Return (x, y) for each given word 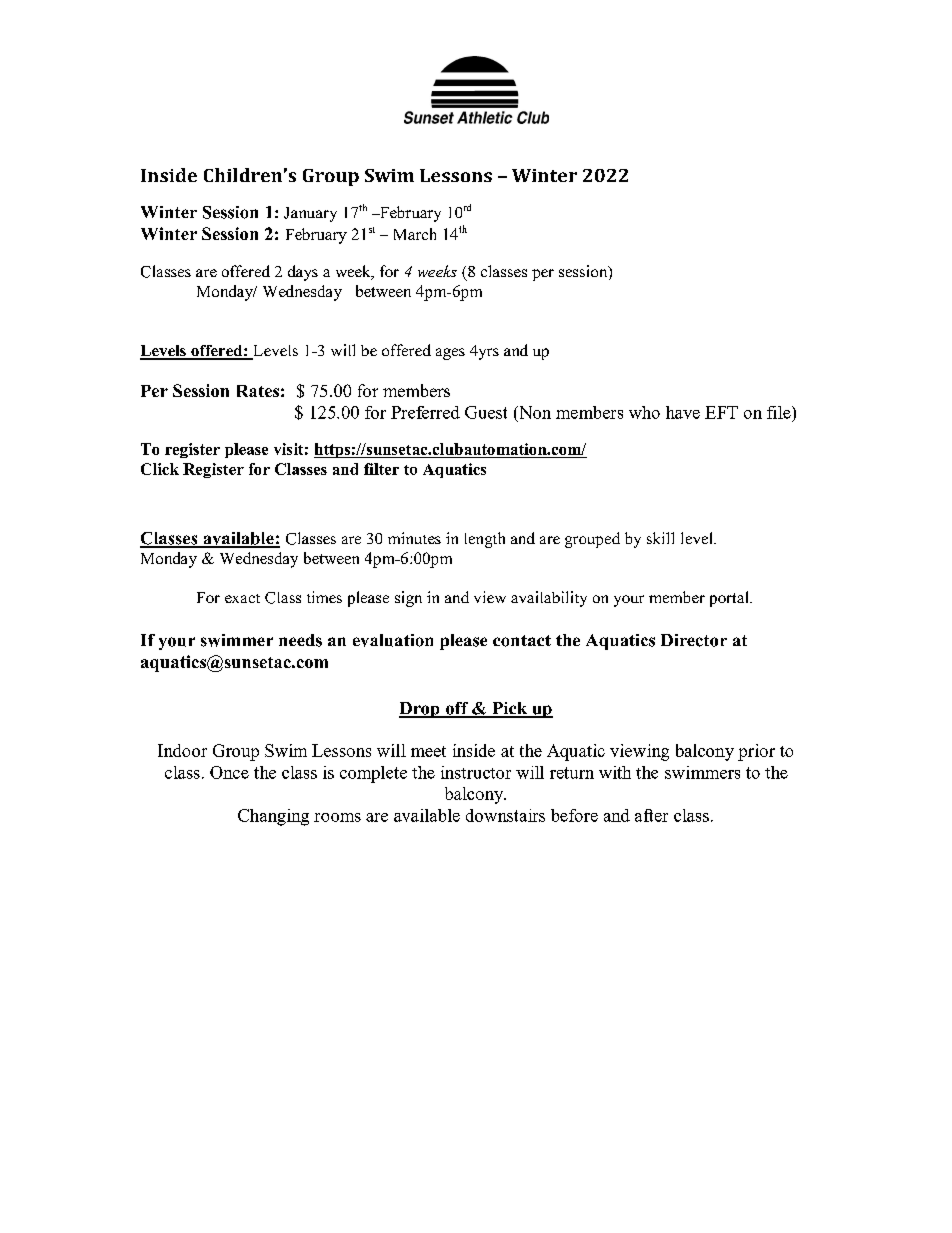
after (651, 815)
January (310, 214)
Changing (273, 817)
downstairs (505, 815)
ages (450, 354)
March (415, 234)
